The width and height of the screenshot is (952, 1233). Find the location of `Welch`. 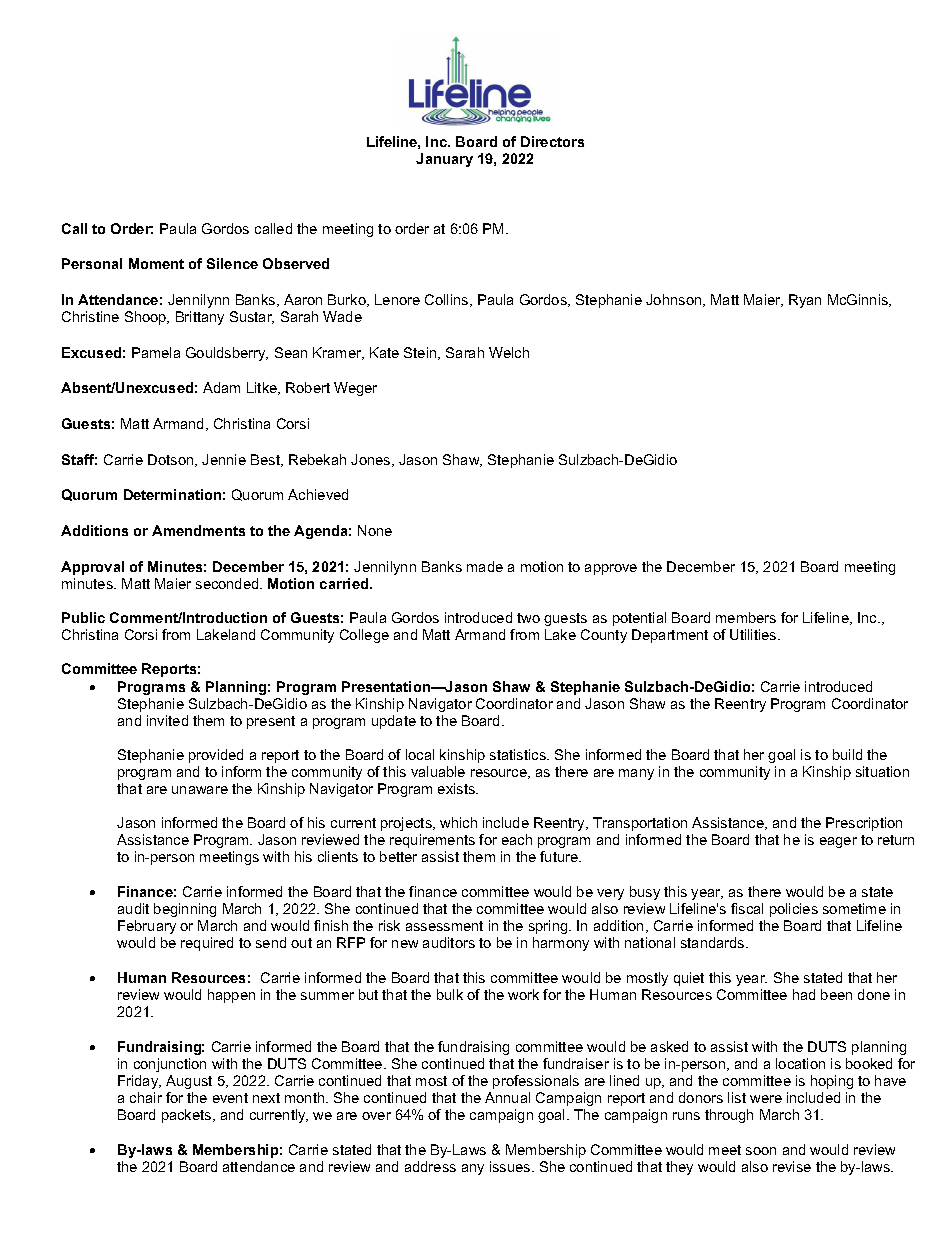

Welch is located at coordinates (509, 352).
